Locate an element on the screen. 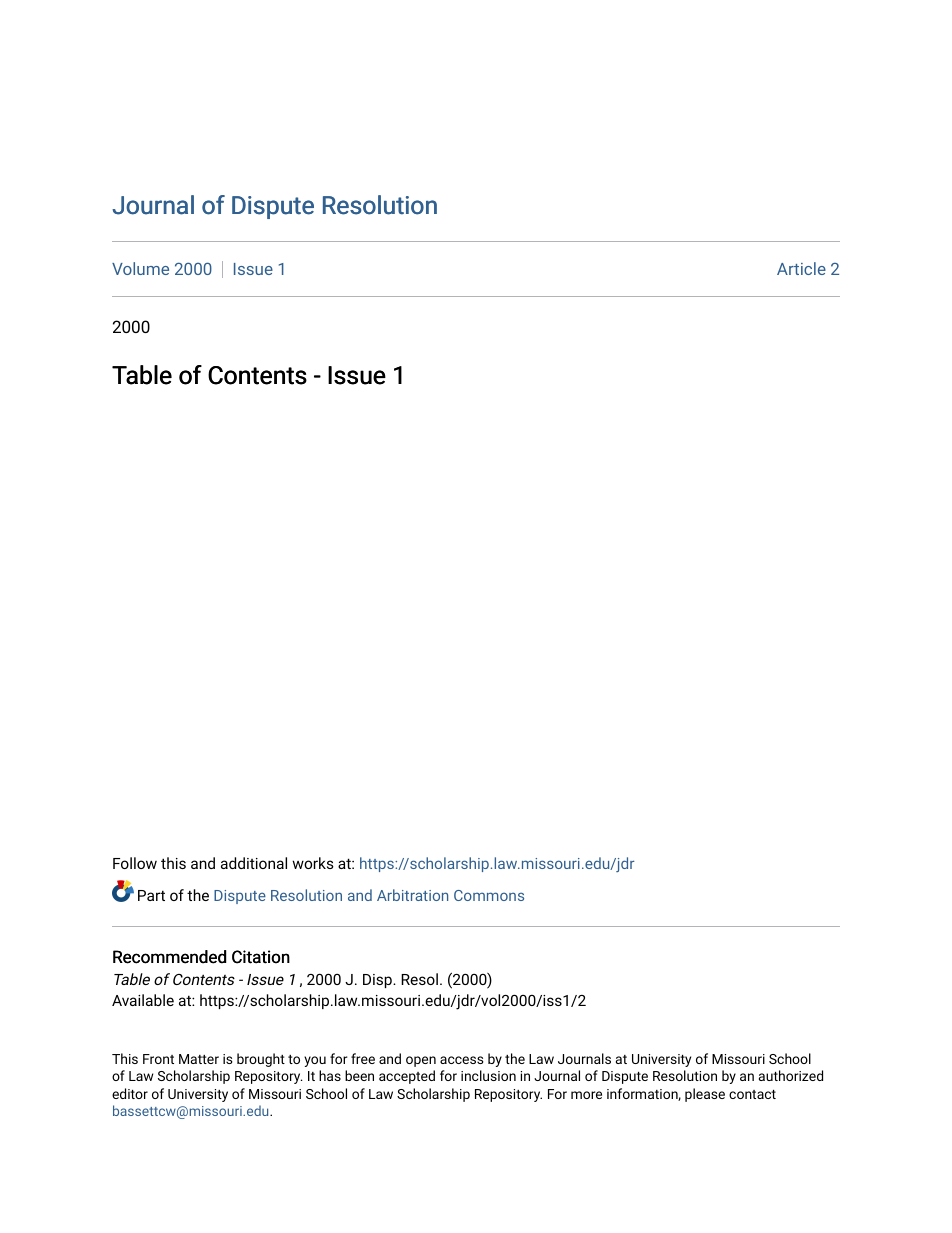 The width and height of the screenshot is (952, 1233). Article is located at coordinates (801, 268).
